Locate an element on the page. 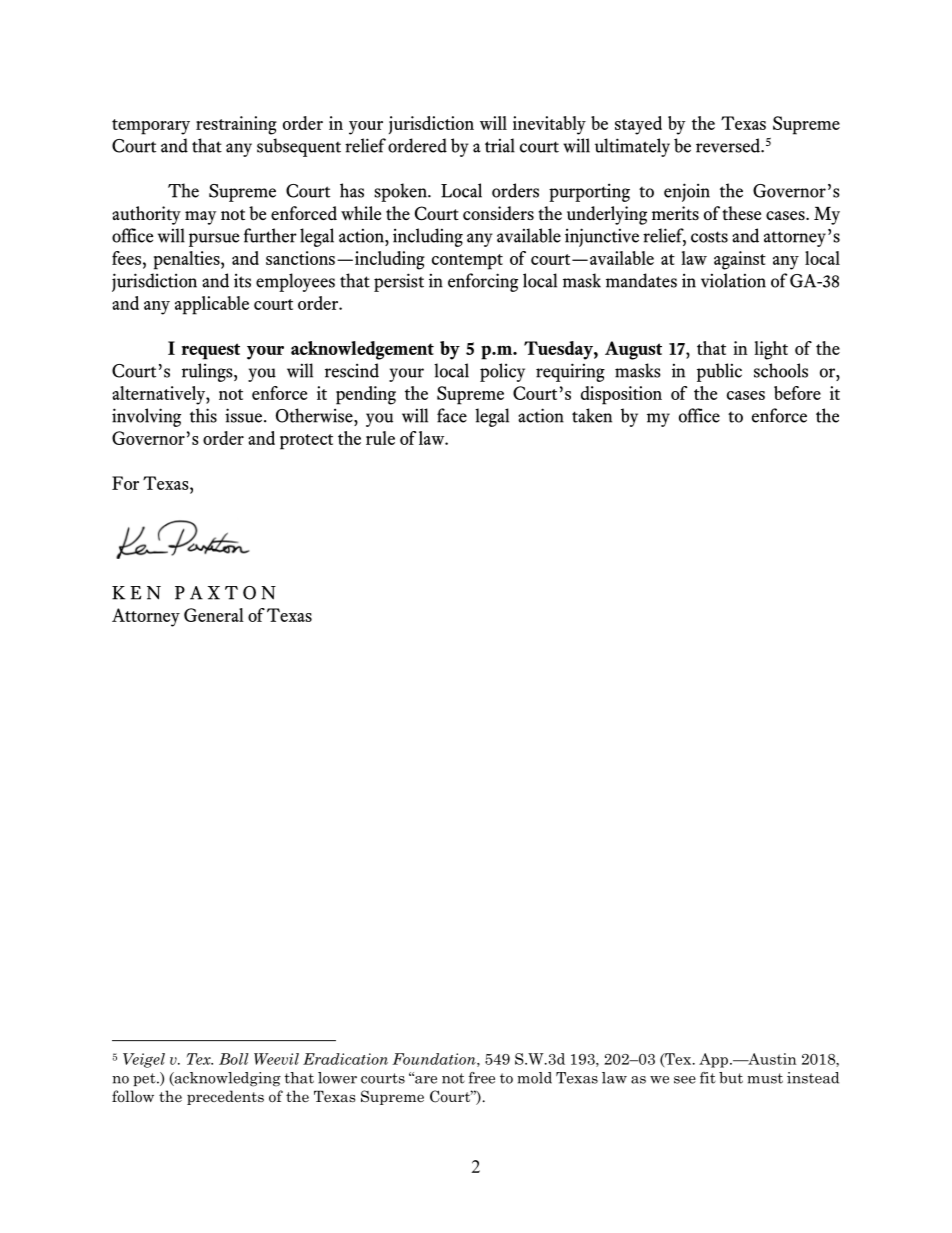 This page has height=1233, width=952. trial is located at coordinates (500, 145).
